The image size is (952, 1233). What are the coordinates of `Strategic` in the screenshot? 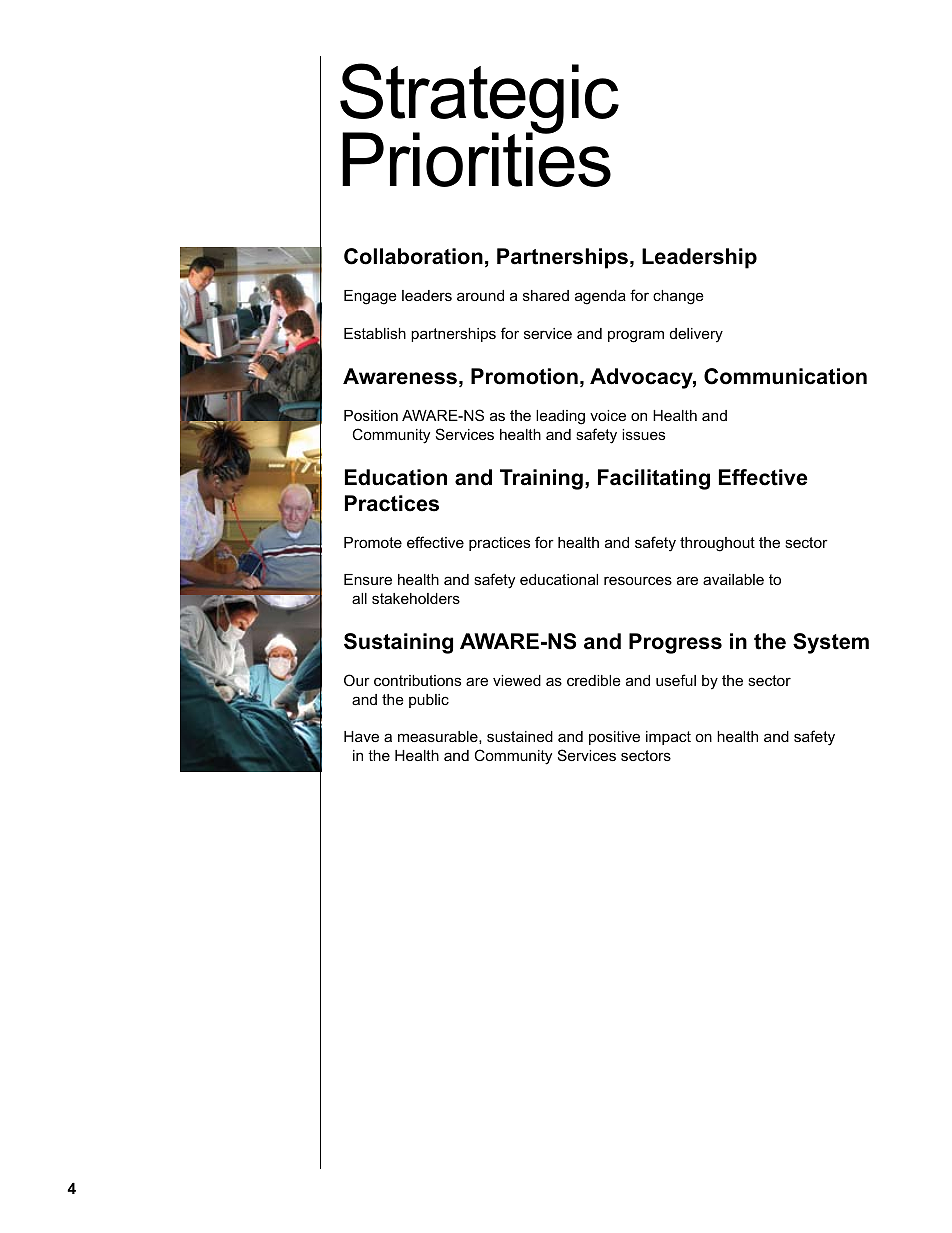 It's located at (479, 99).
